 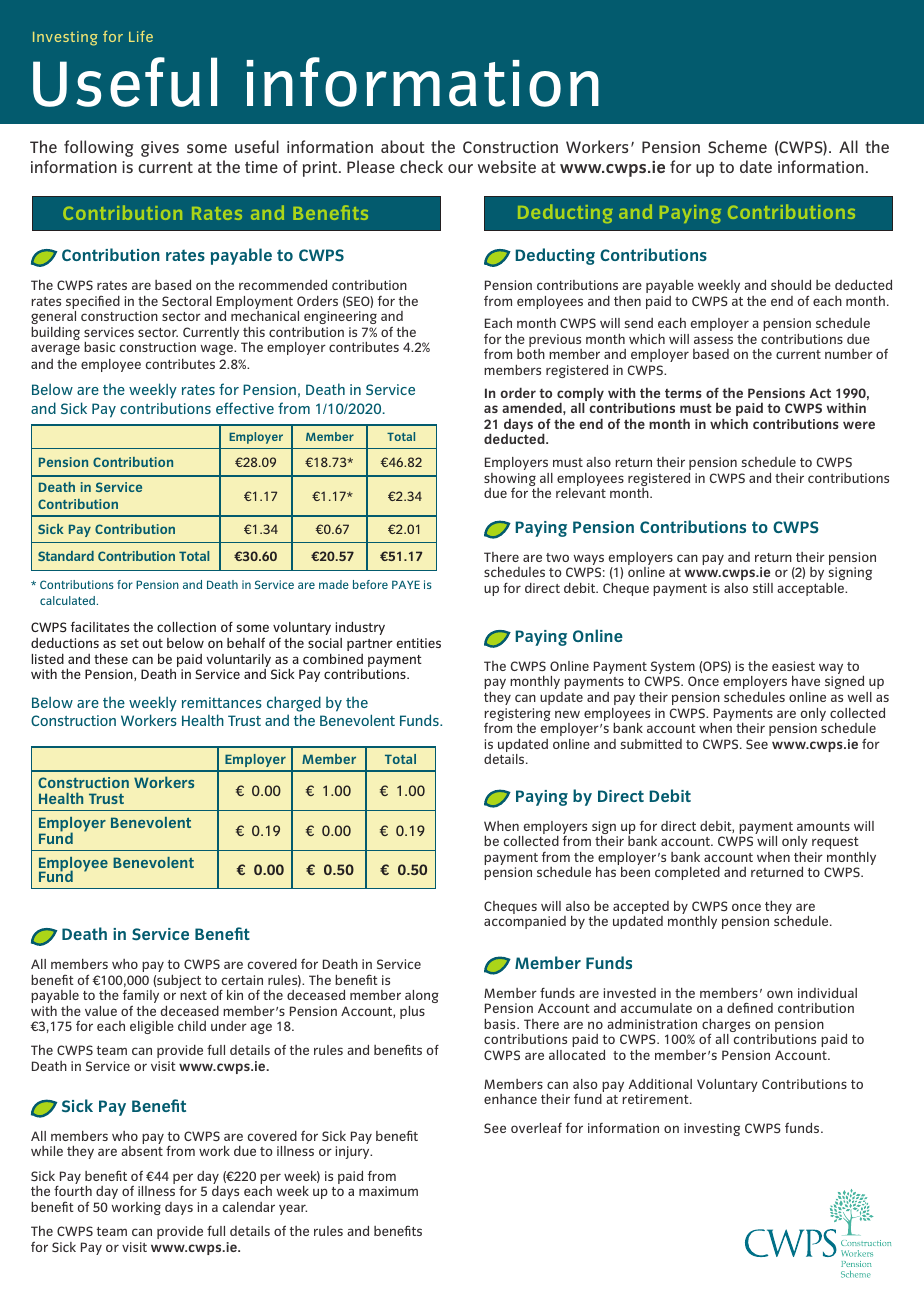 I want to click on about, so click(x=403, y=146).
